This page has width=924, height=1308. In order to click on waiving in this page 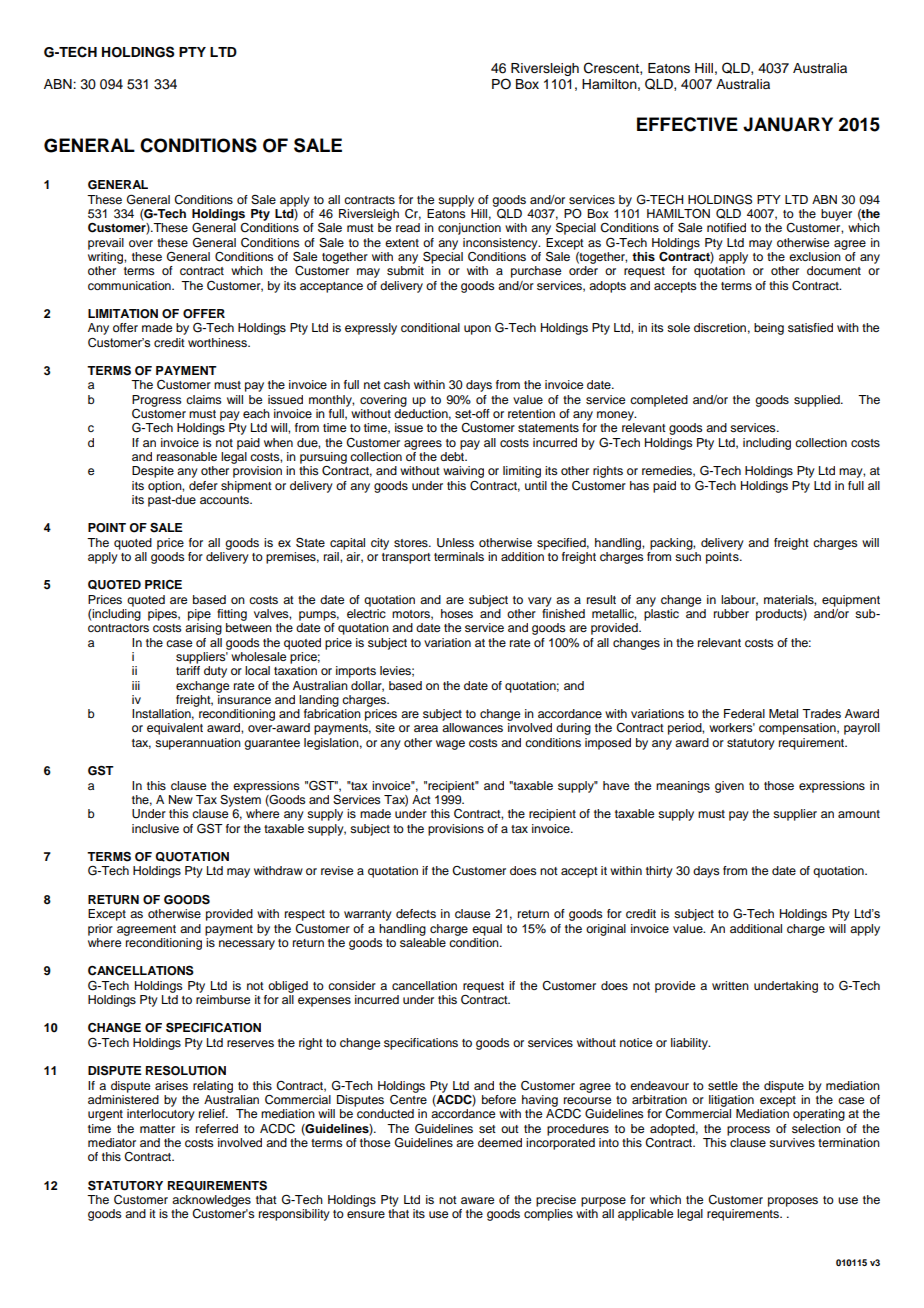, I will do `click(463, 472)`.
